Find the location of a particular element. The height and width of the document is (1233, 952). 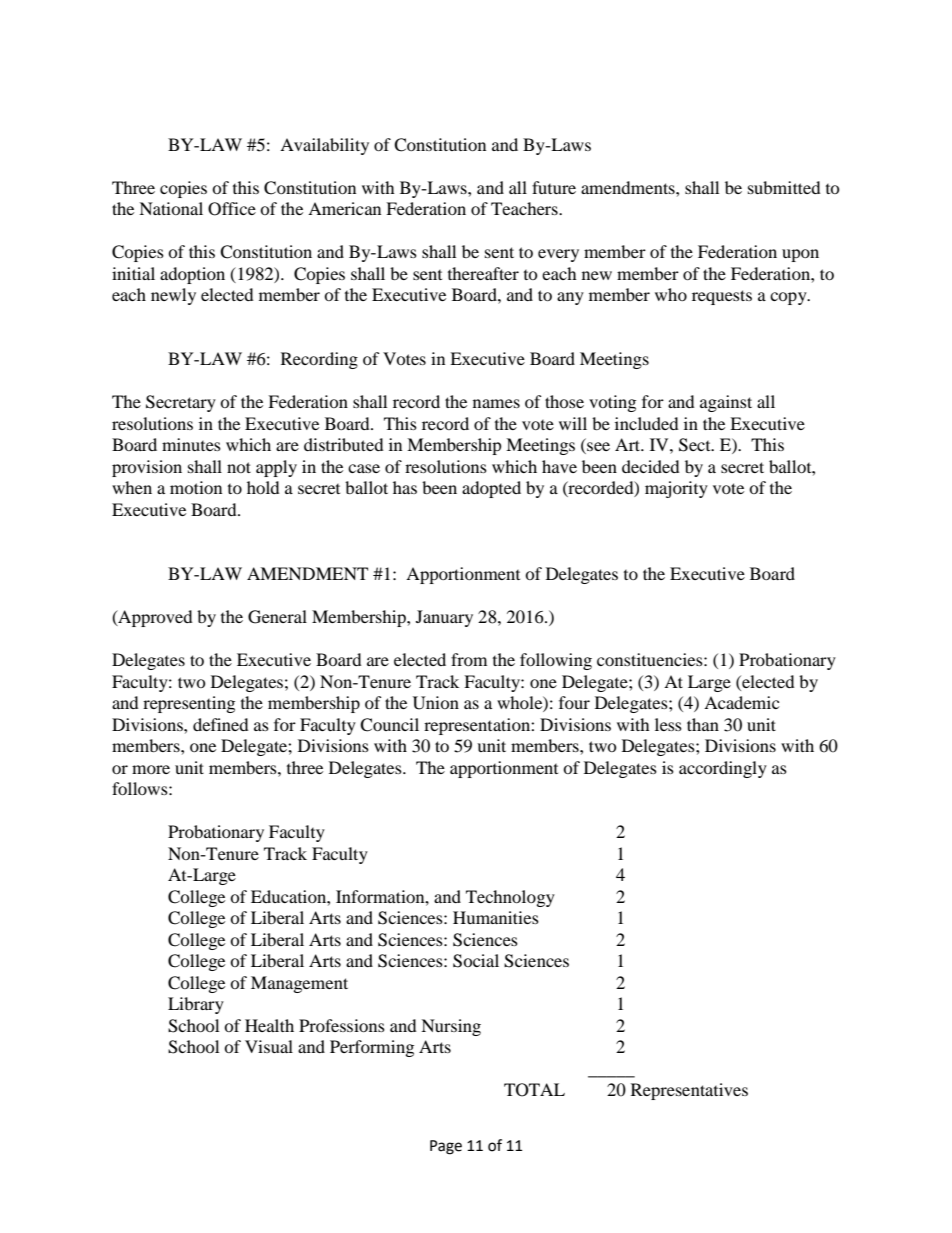

Page is located at coordinates (446, 1147).
